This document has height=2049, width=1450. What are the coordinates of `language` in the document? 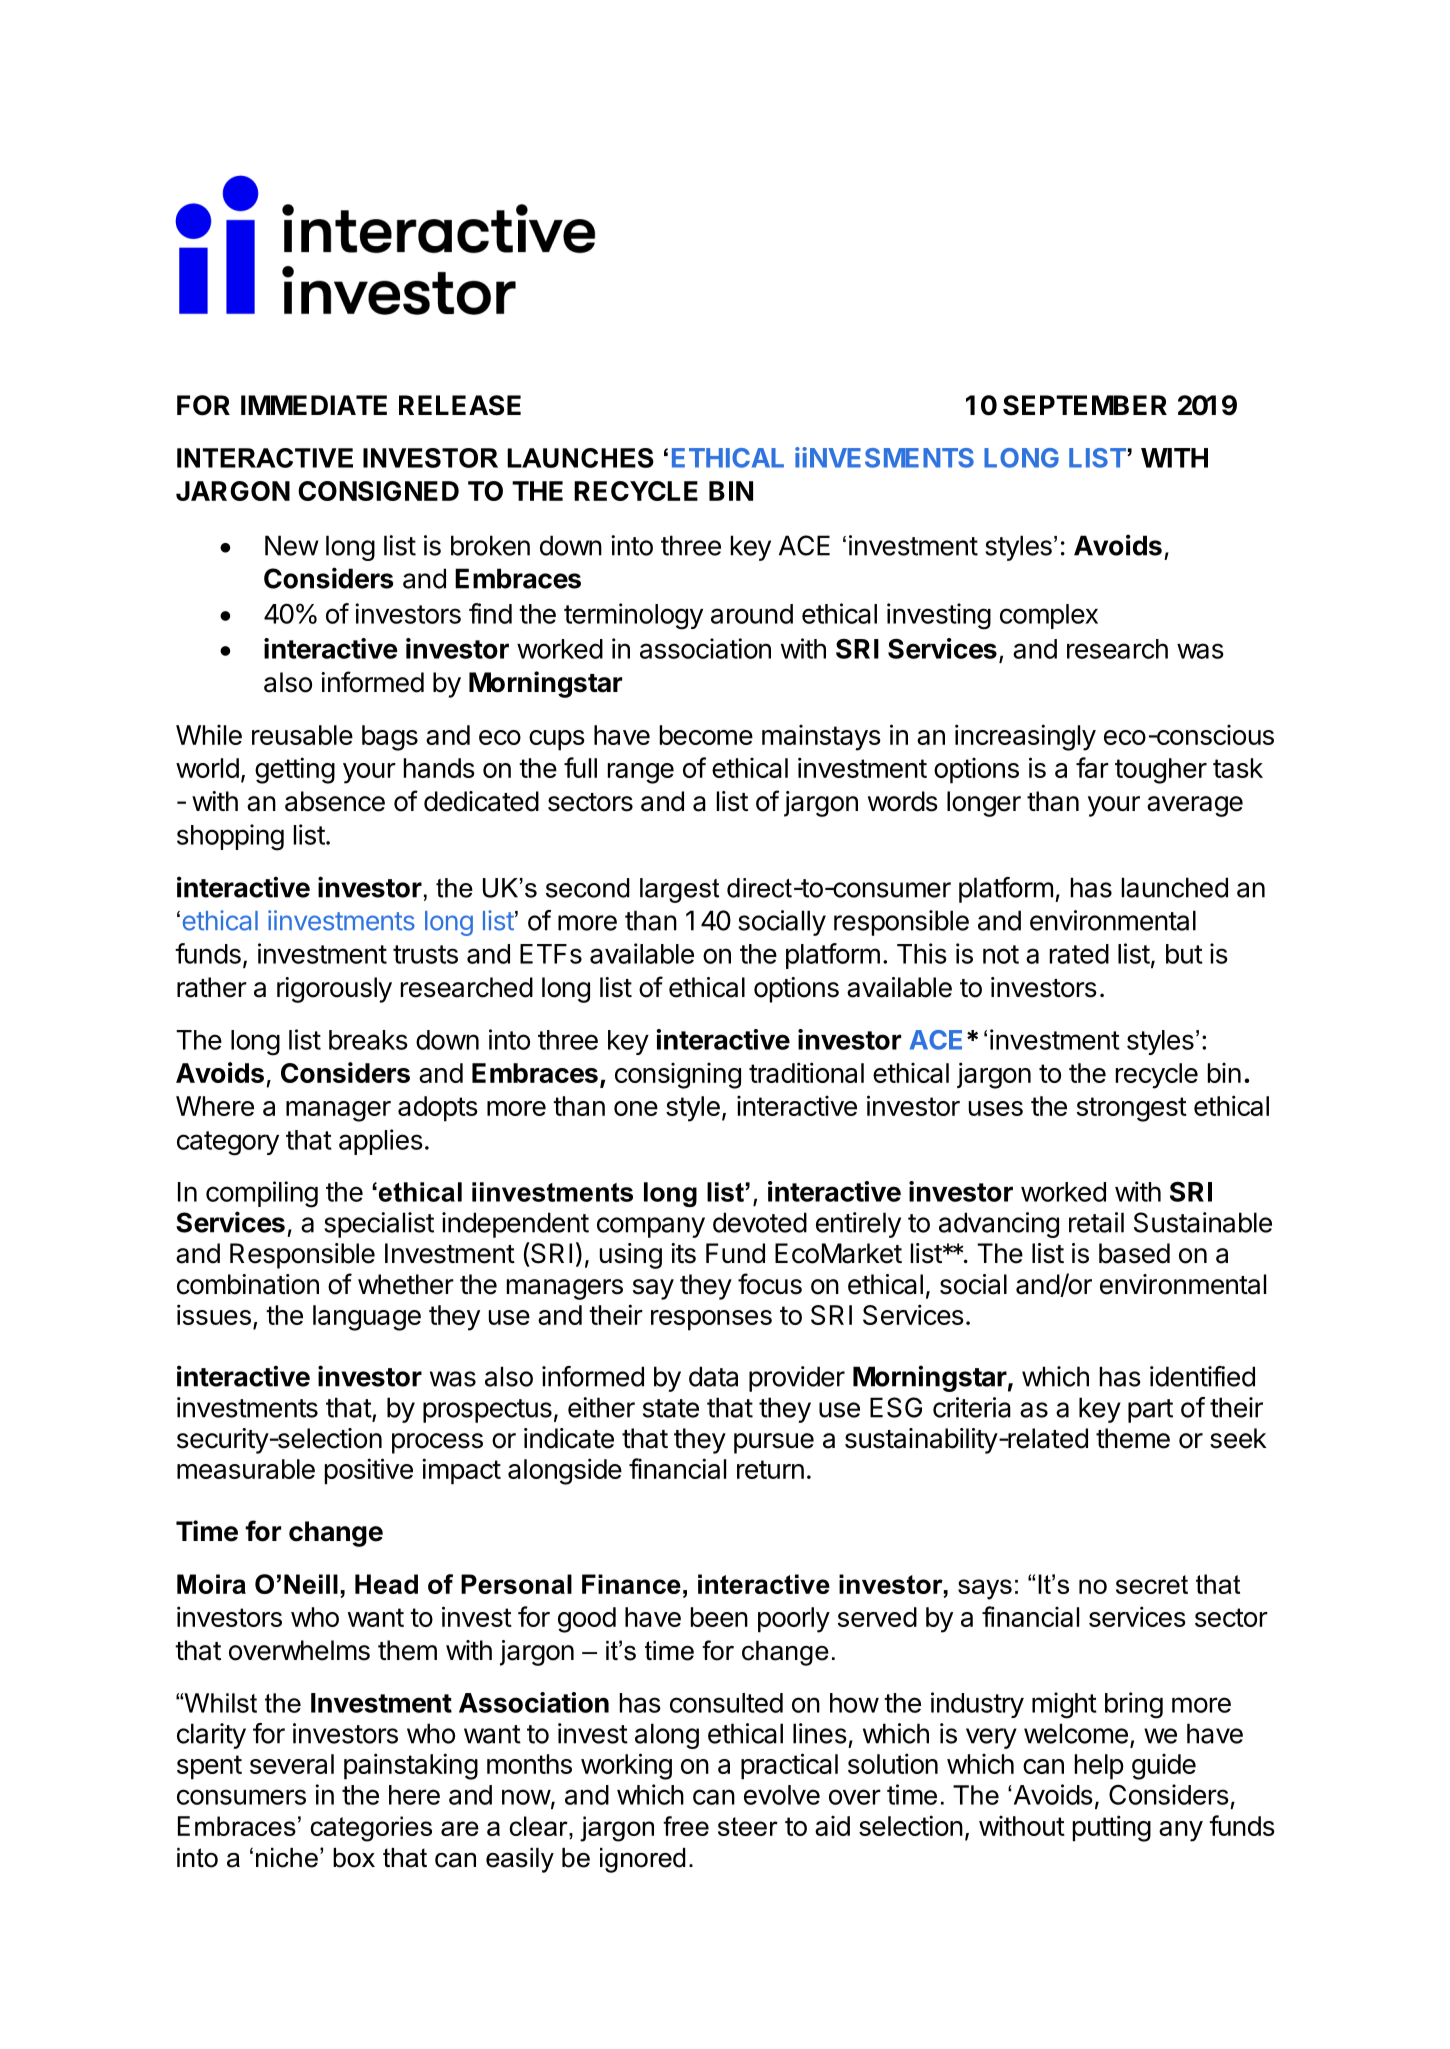 It's located at (367, 1318).
